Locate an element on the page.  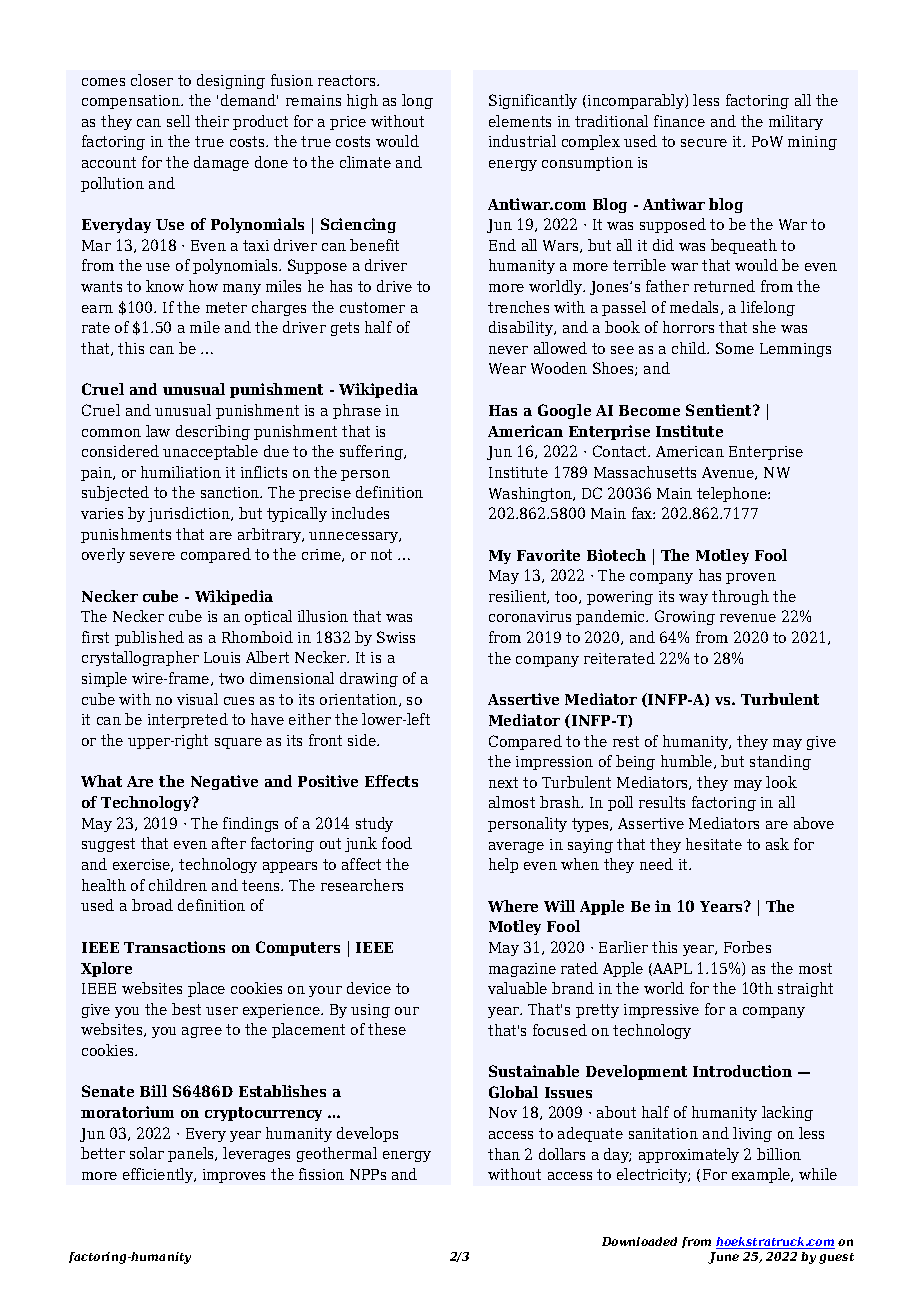
sell is located at coordinates (178, 121).
